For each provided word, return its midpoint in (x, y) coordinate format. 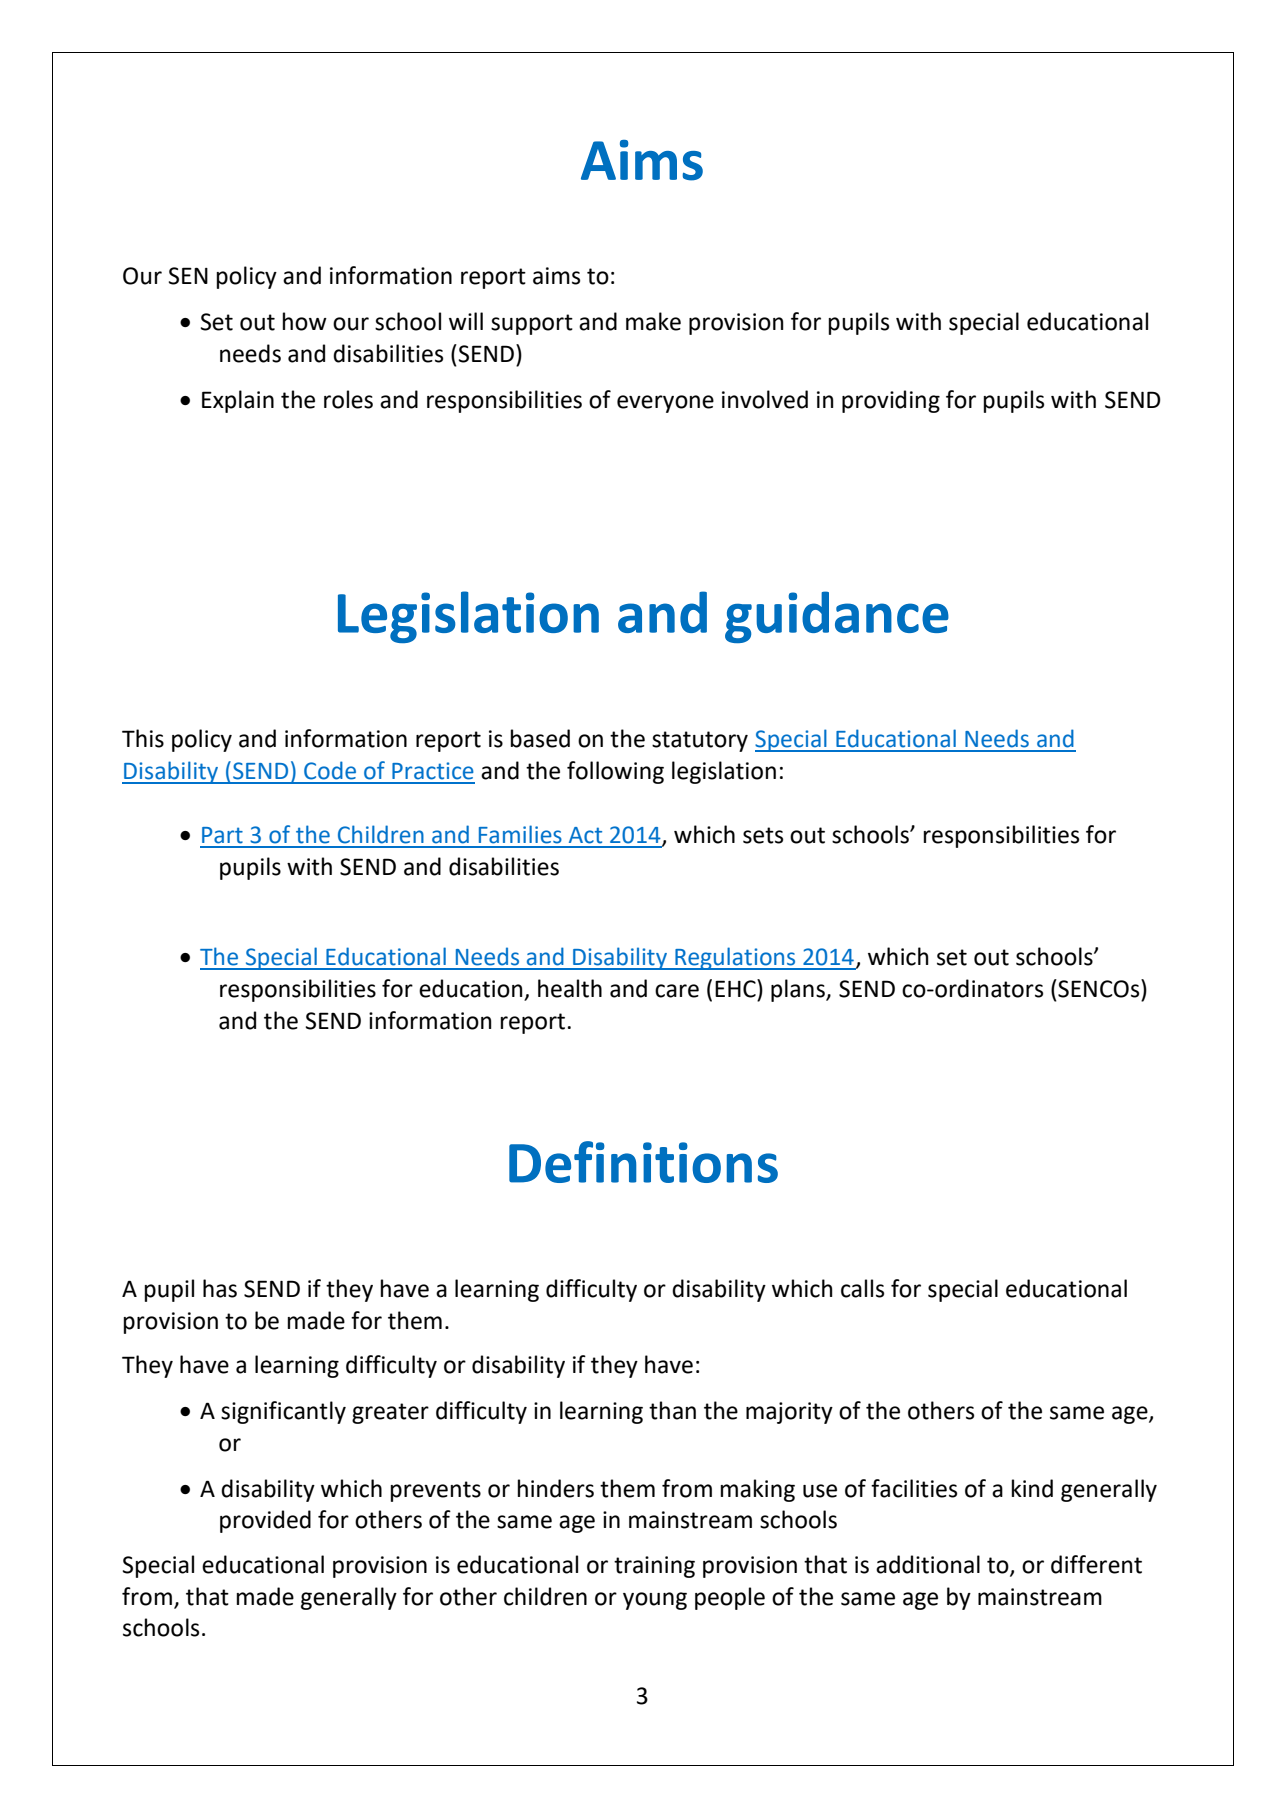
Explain (238, 401)
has (220, 1288)
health (570, 988)
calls (862, 1288)
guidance (837, 617)
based (540, 738)
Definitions (643, 1162)
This (143, 738)
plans (799, 990)
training (654, 1567)
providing (891, 401)
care (677, 991)
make (653, 321)
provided (265, 1521)
